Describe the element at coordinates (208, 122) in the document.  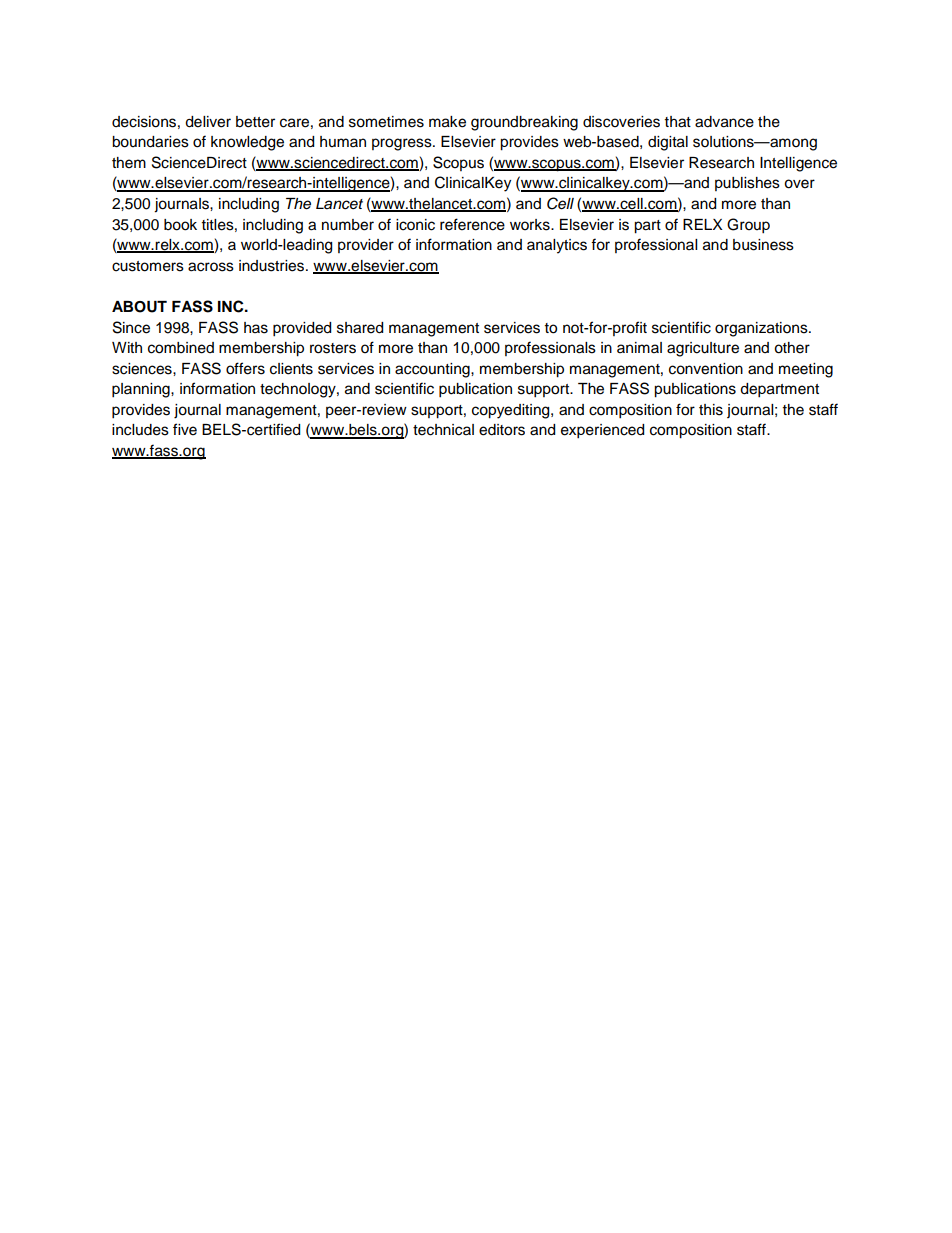
I see `deliver` at that location.
